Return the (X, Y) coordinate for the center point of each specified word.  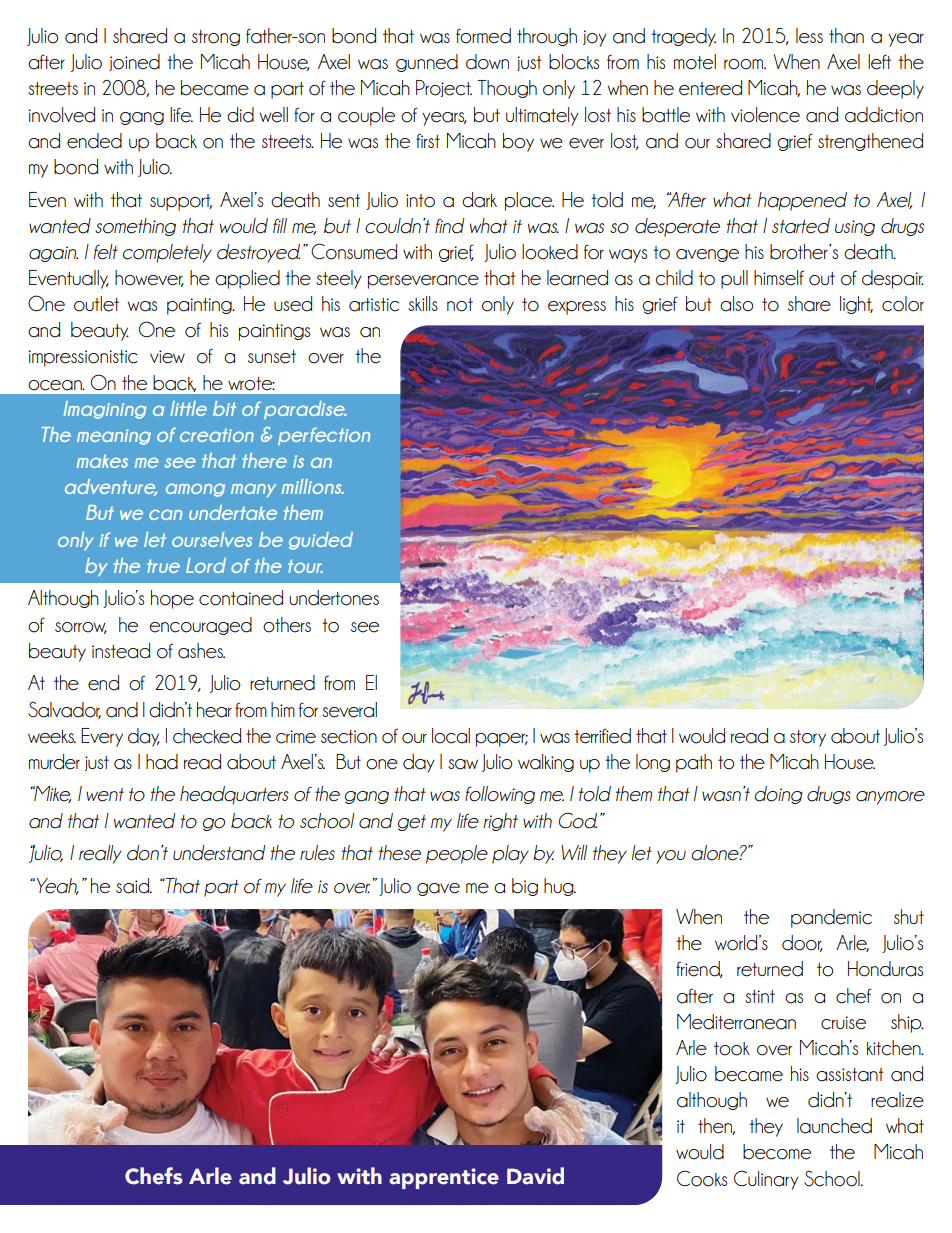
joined (134, 62)
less (809, 36)
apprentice (444, 1178)
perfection (324, 436)
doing (778, 795)
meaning (114, 437)
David (535, 1176)
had (162, 762)
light (856, 305)
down (487, 62)
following (500, 795)
